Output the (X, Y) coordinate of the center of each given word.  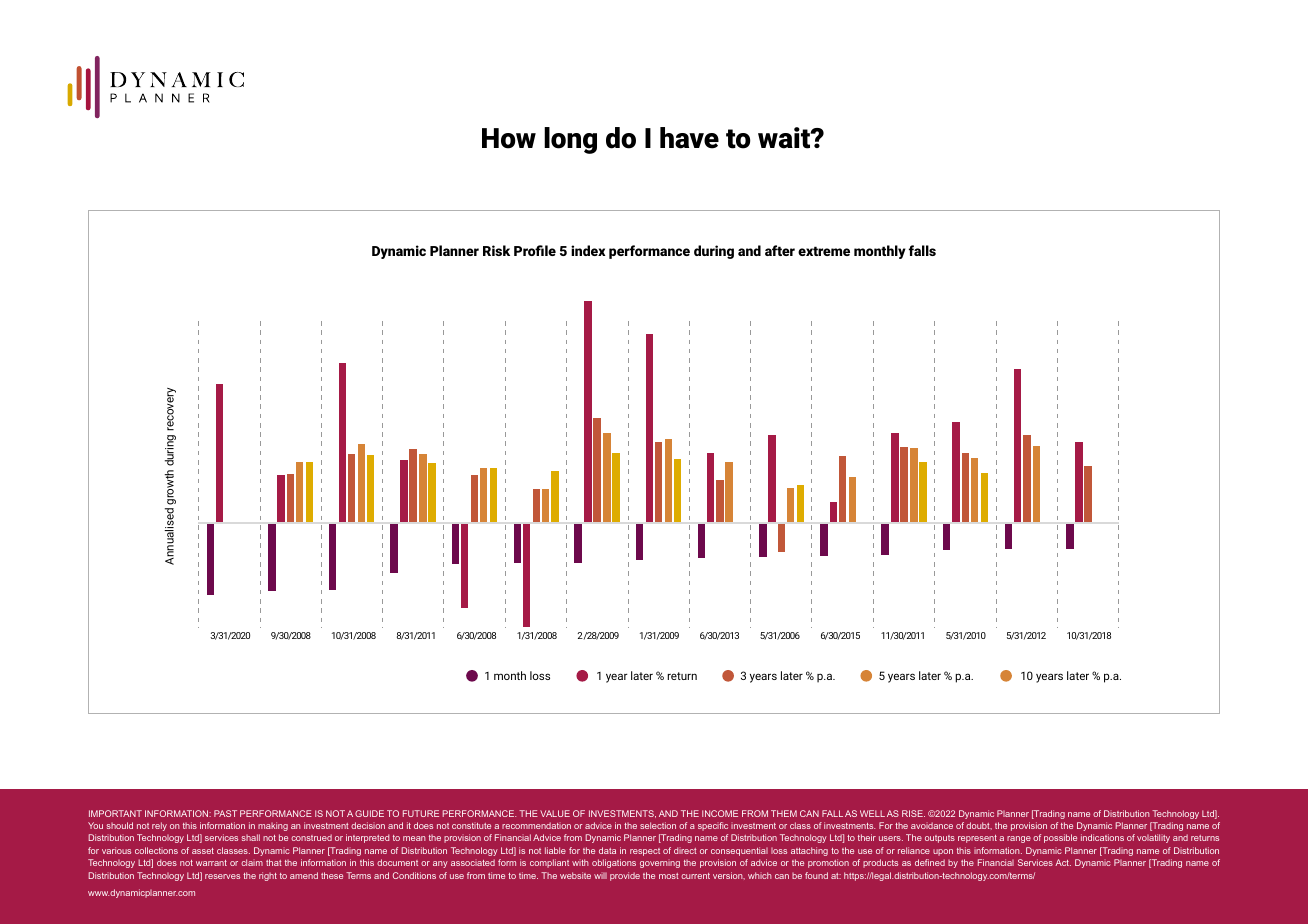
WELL (872, 813)
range (1019, 839)
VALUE (555, 813)
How (509, 138)
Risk (496, 250)
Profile (535, 250)
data (607, 850)
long (570, 140)
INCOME (720, 813)
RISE (913, 813)
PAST (225, 813)
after (780, 250)
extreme (824, 251)
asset (203, 851)
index (588, 250)
